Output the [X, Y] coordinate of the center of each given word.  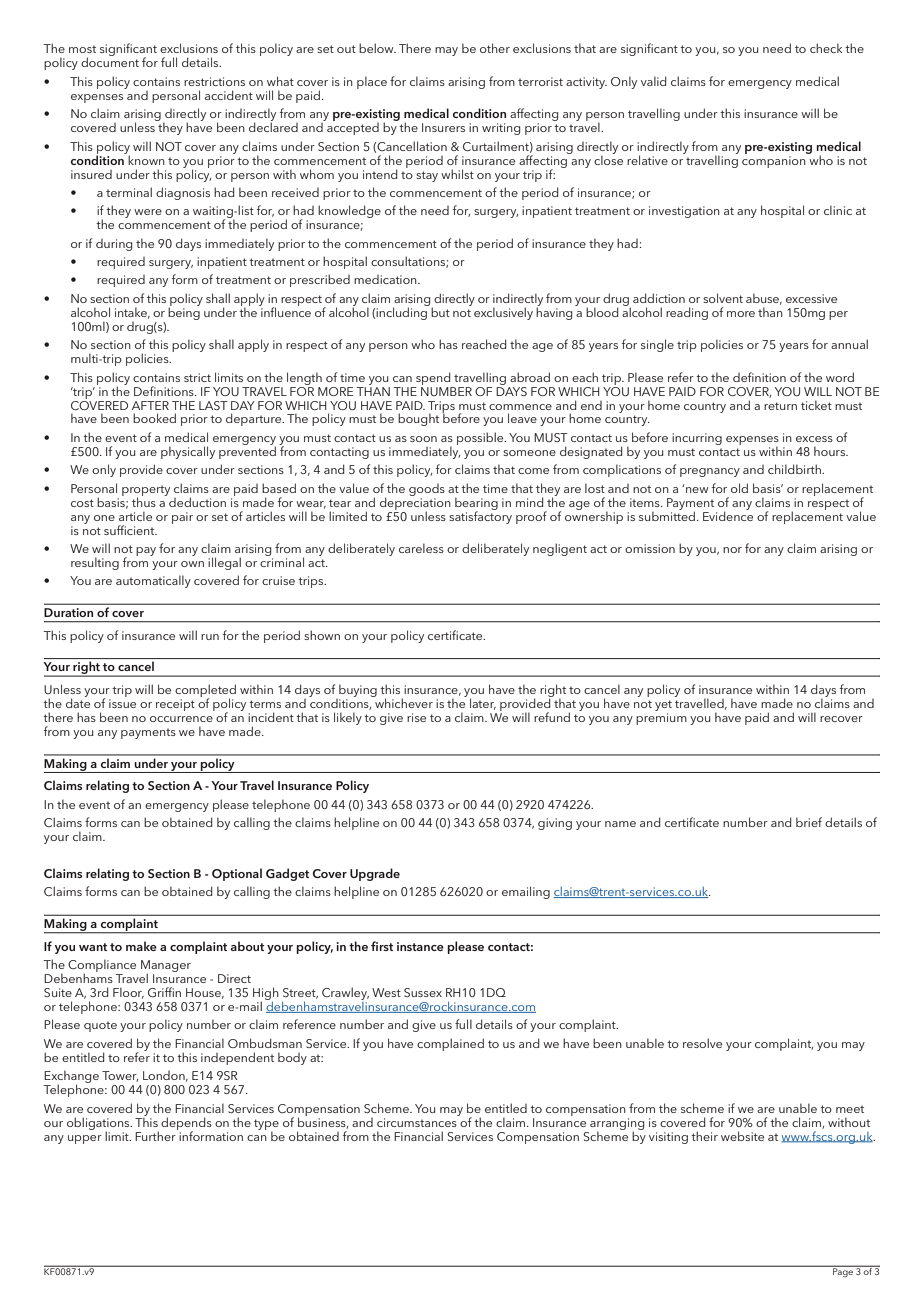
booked [154, 418]
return [780, 406]
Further [156, 1135]
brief [809, 822]
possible [481, 438]
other [495, 48]
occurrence [181, 719]
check [826, 48]
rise [416, 717]
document [110, 62]
